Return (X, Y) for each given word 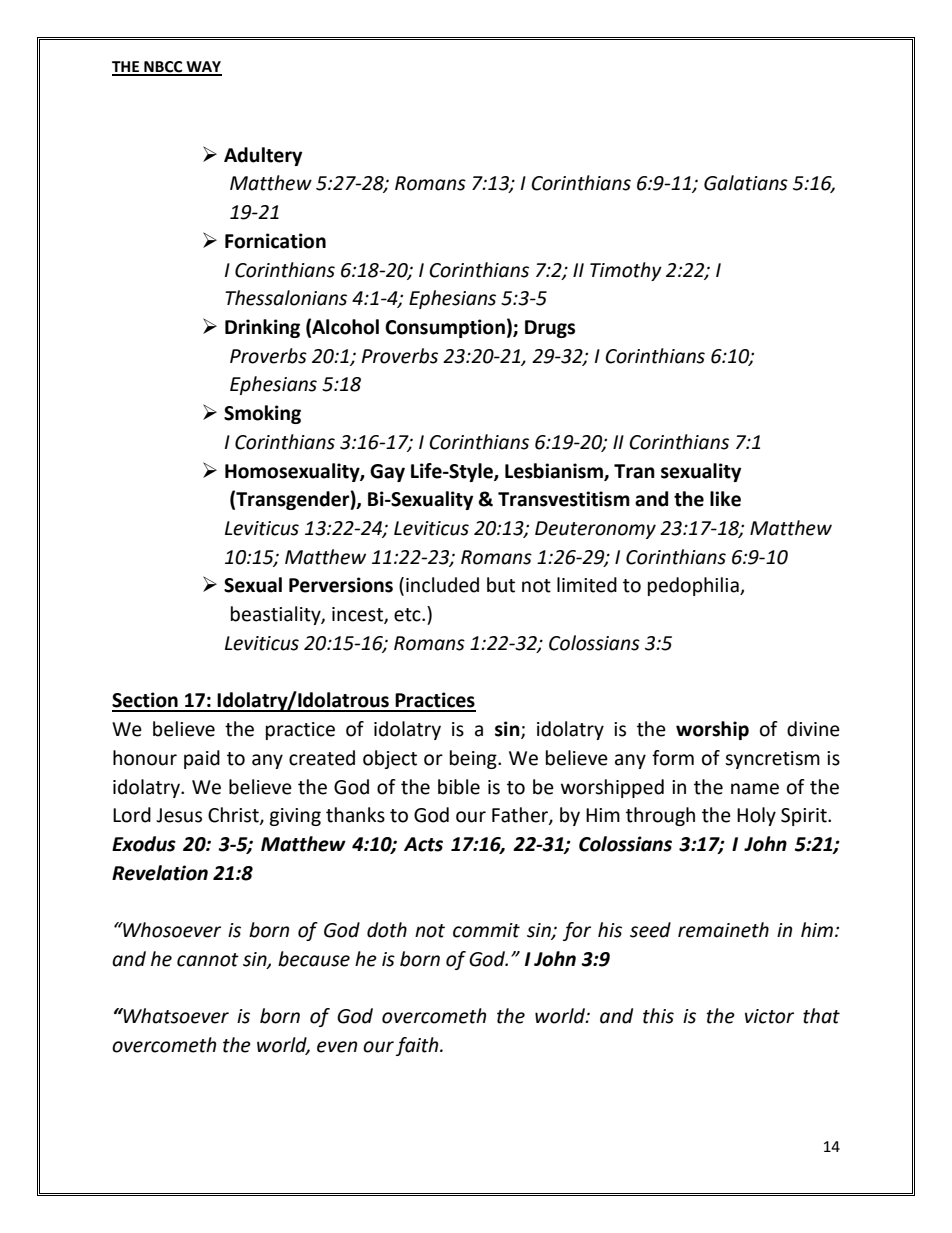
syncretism (772, 760)
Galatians (746, 183)
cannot (208, 960)
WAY (203, 68)
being (474, 759)
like (725, 499)
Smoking (262, 414)
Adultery (263, 156)
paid (202, 759)
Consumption (445, 328)
